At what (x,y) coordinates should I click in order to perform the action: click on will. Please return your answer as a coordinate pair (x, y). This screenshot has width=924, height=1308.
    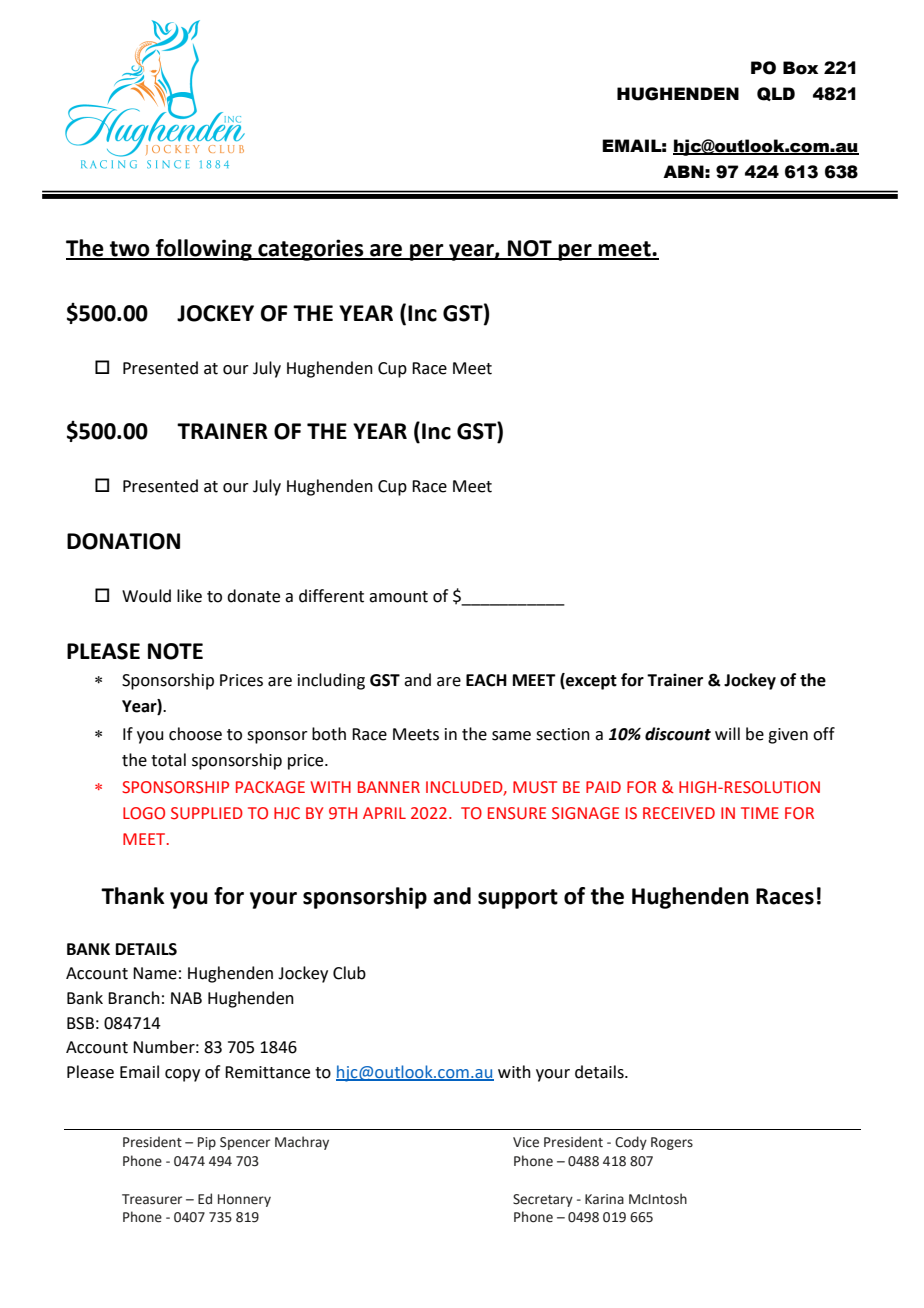
    Looking at the image, I should click on (727, 733).
